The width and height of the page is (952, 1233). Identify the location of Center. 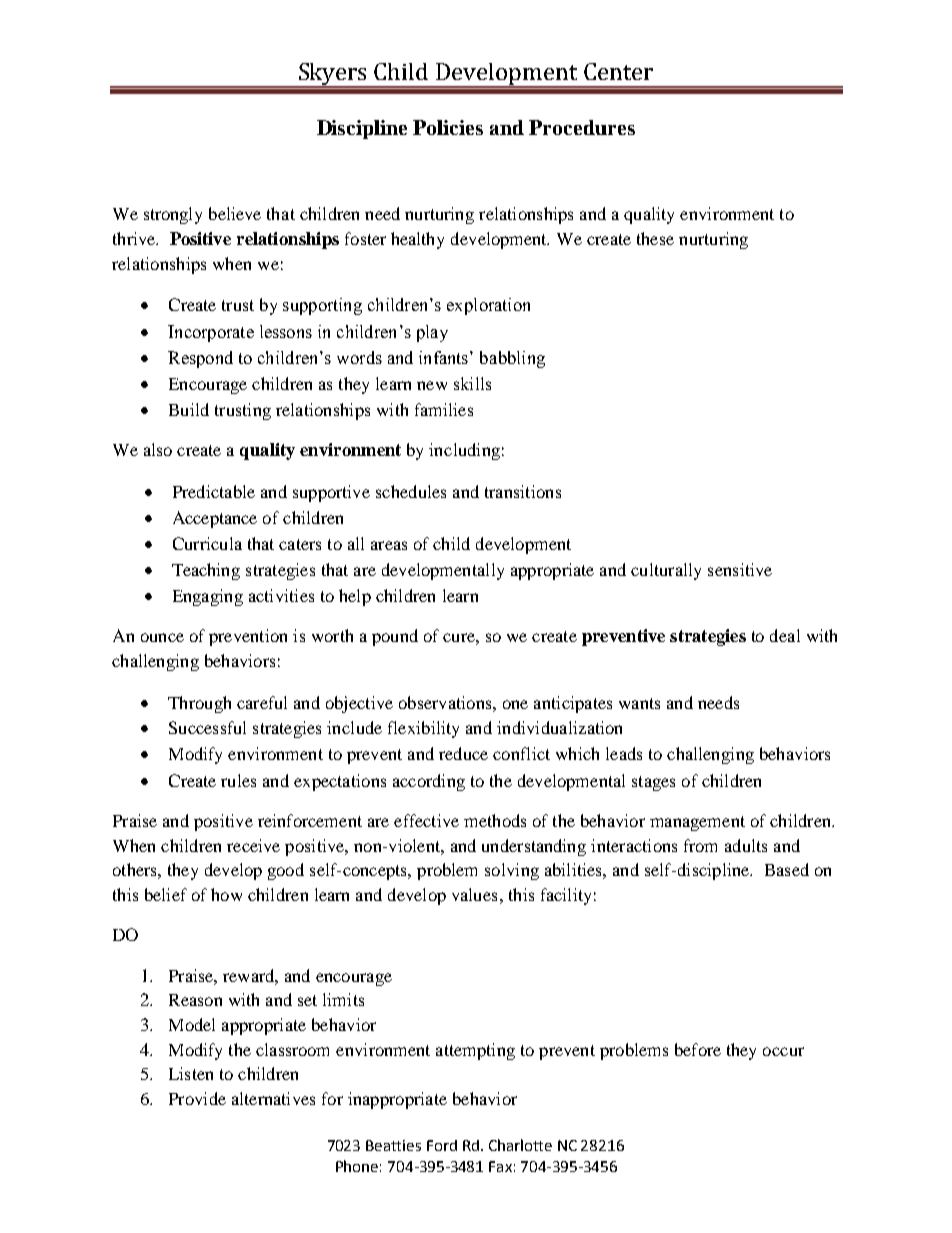
(618, 71).
